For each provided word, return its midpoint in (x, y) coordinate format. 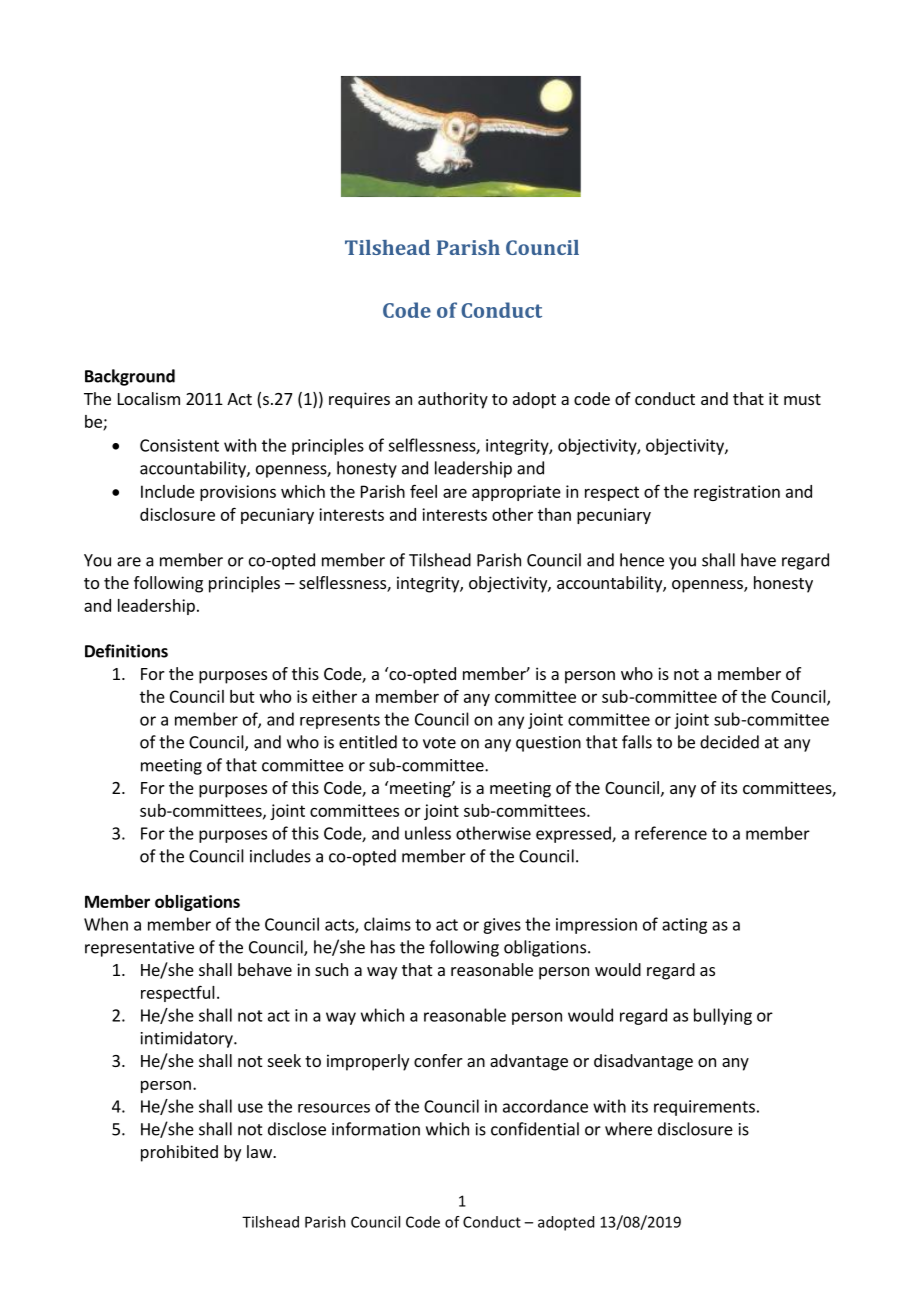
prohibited (179, 1153)
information (376, 1129)
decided (729, 742)
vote (439, 743)
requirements (704, 1108)
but (242, 696)
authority (453, 400)
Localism (149, 398)
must (802, 399)
